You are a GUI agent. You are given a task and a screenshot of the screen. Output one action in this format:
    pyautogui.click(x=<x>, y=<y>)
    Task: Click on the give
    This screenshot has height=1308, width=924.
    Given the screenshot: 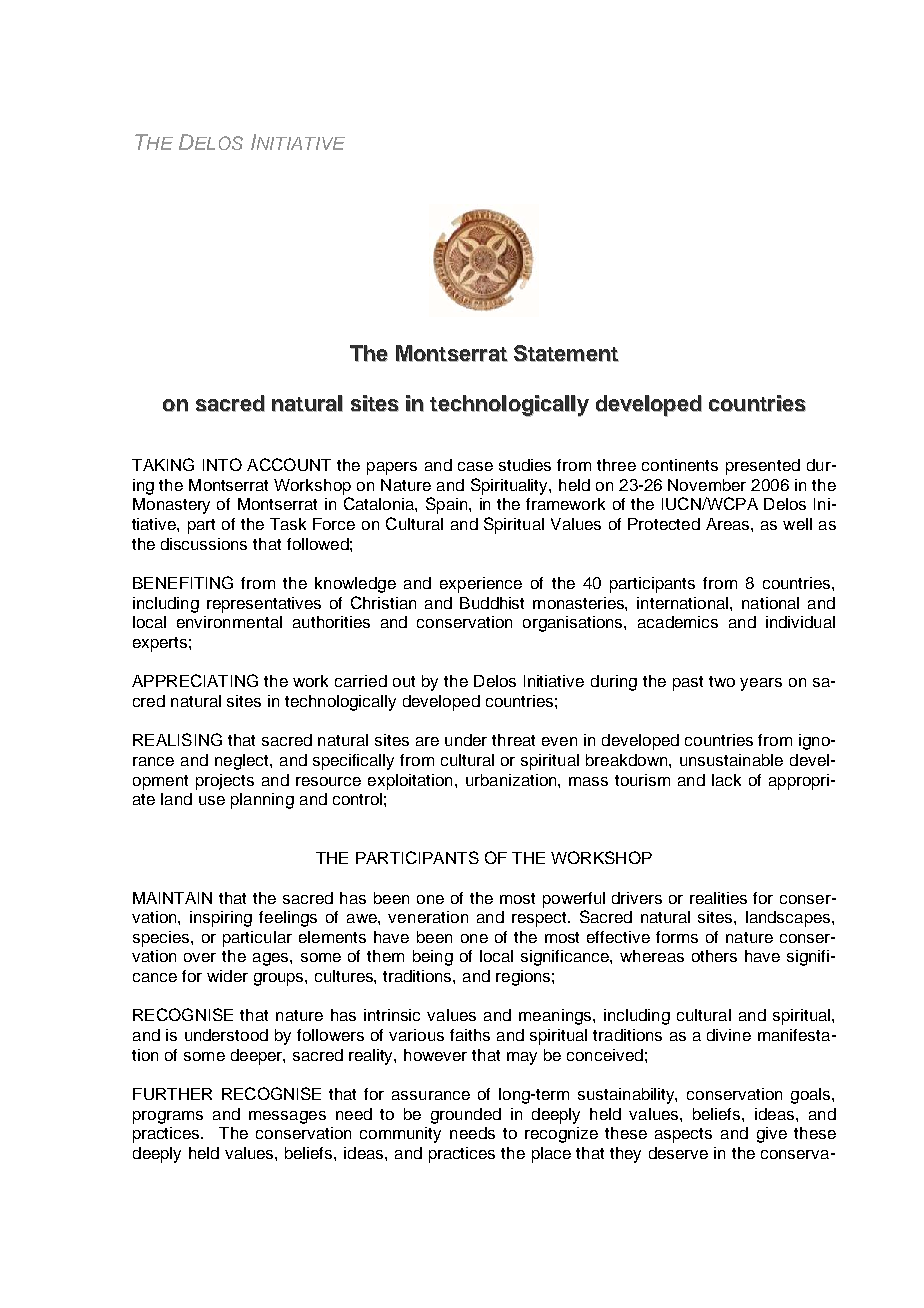 What is the action you would take?
    pyautogui.click(x=772, y=1135)
